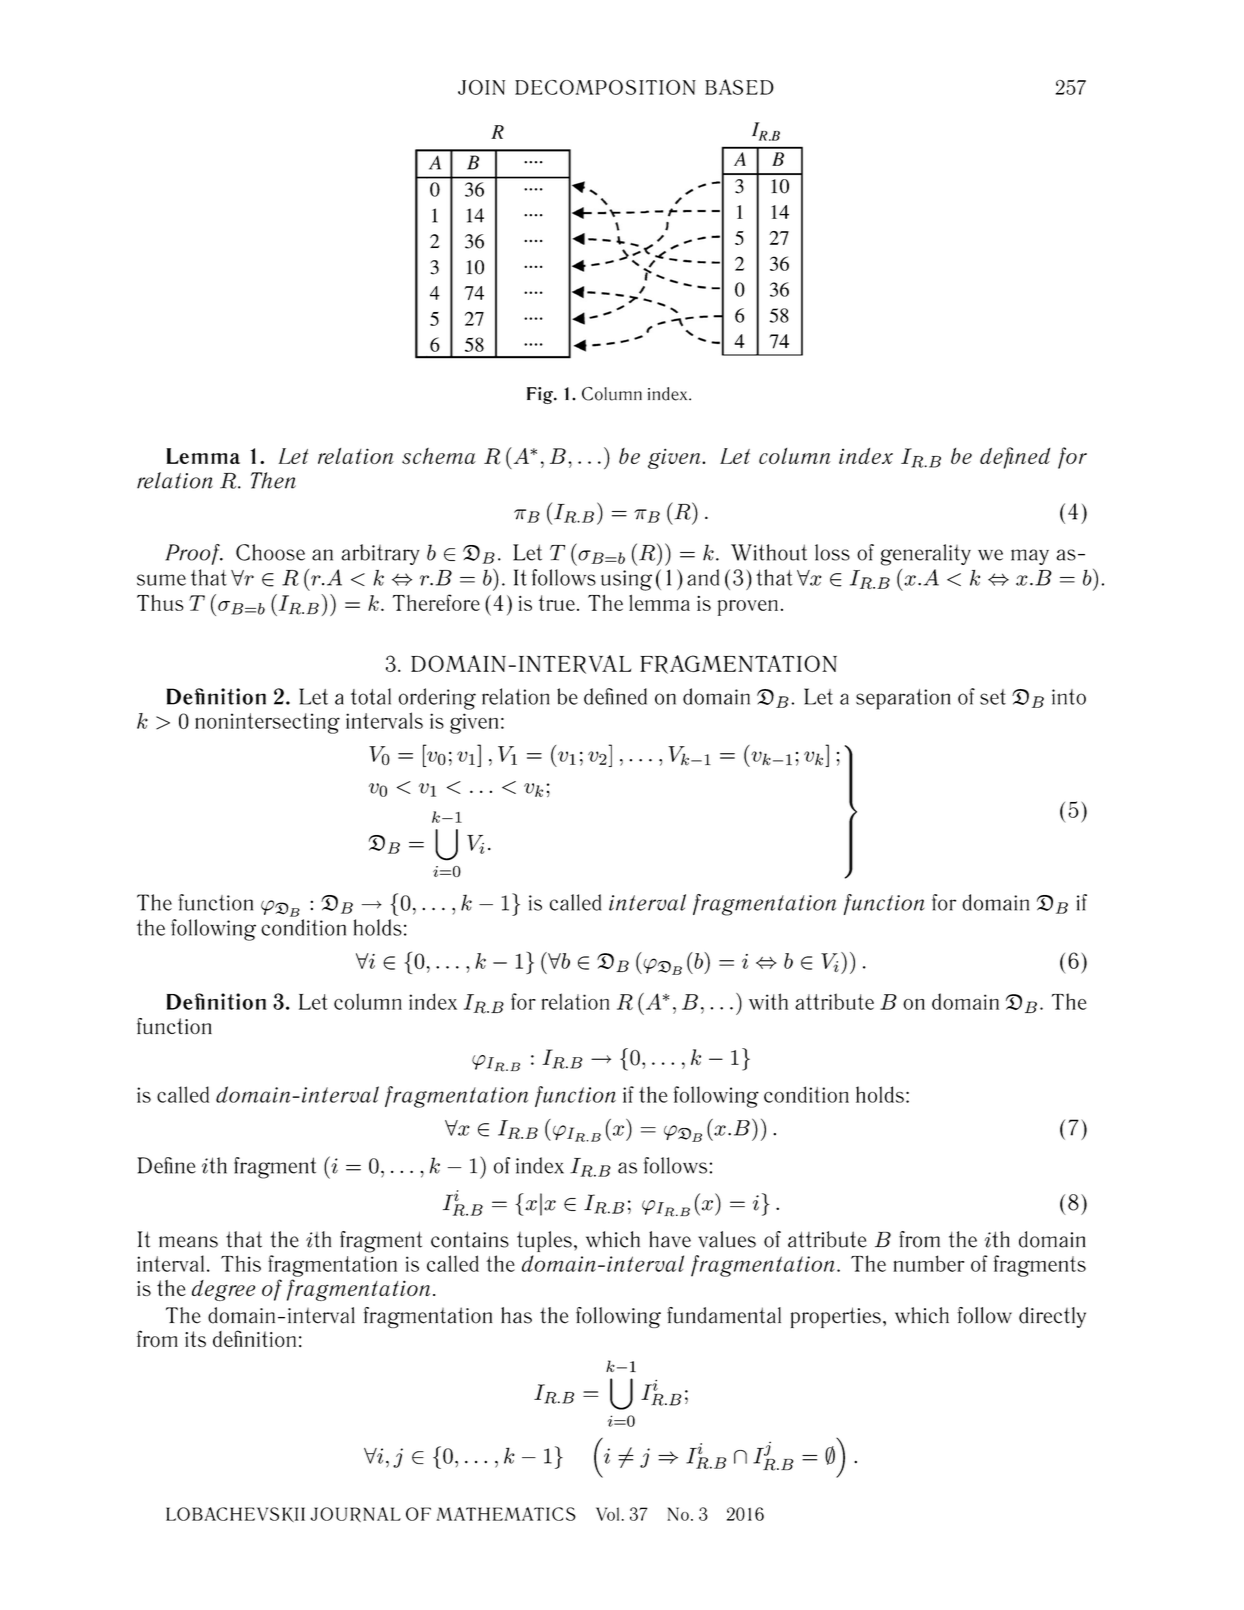 The image size is (1244, 1610). What do you see at coordinates (355, 1514) in the screenshot?
I see `JOURNAL` at bounding box center [355, 1514].
